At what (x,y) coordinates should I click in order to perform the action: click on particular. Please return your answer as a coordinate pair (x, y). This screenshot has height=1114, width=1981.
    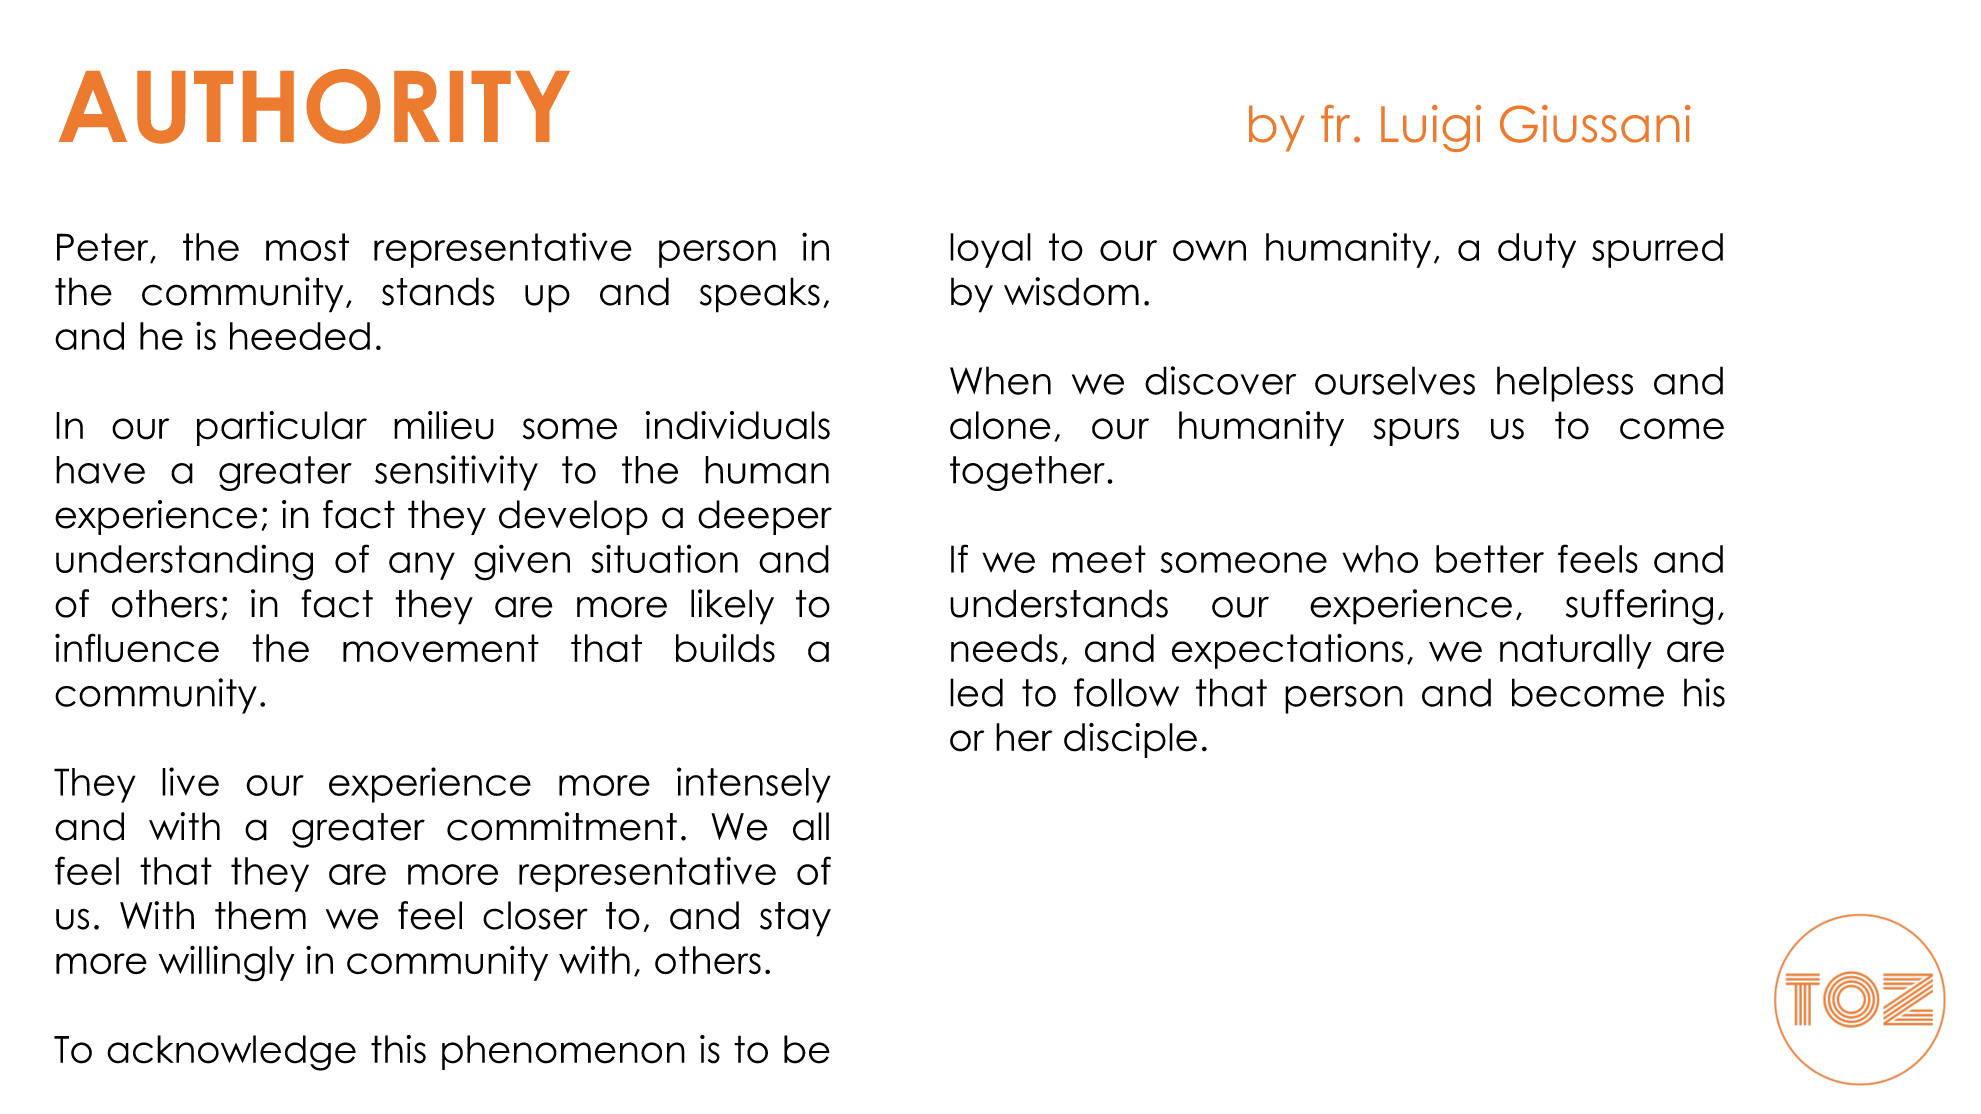
    Looking at the image, I should click on (282, 428).
